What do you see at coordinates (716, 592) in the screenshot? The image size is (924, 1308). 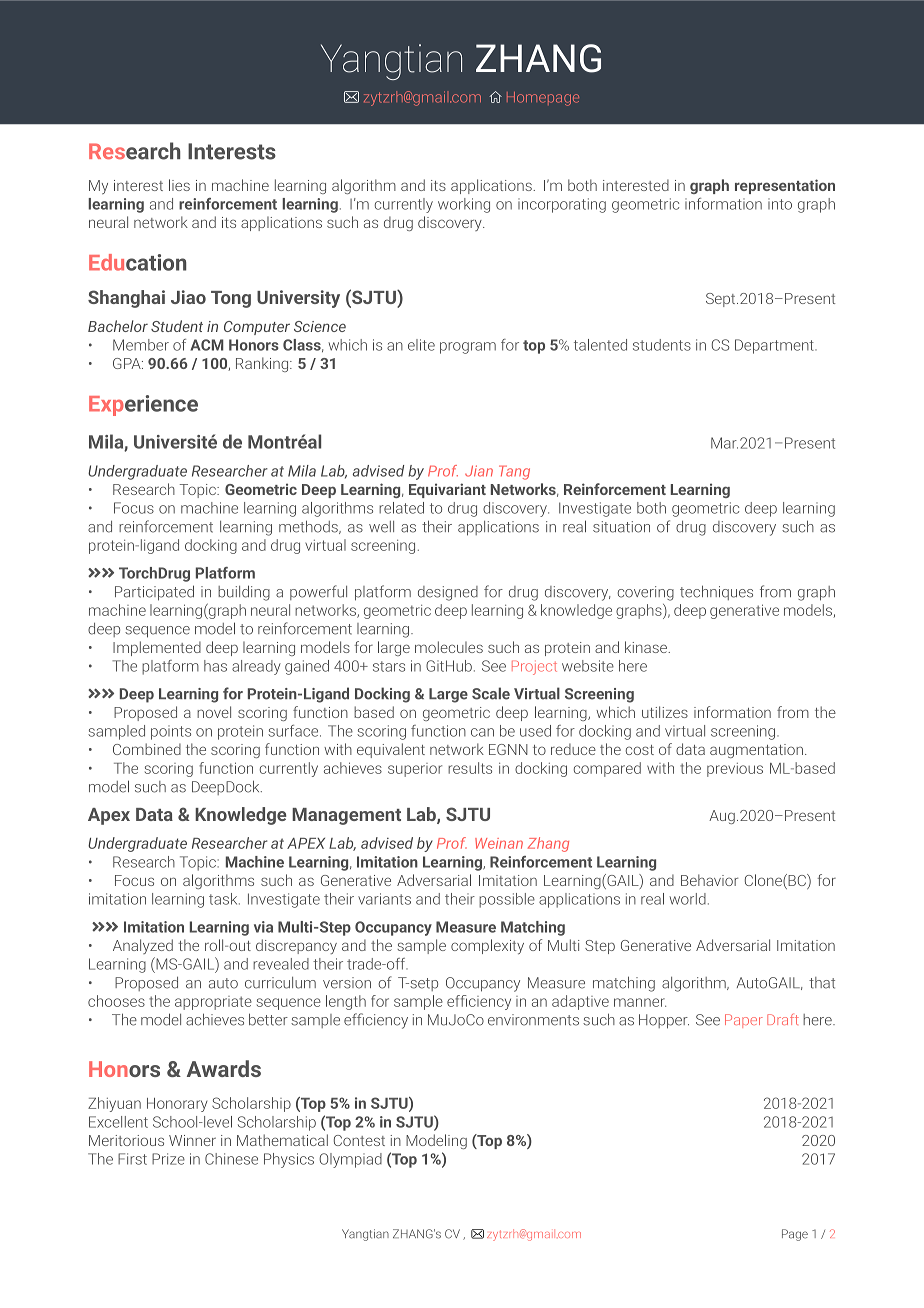 I see `techniques` at bounding box center [716, 592].
